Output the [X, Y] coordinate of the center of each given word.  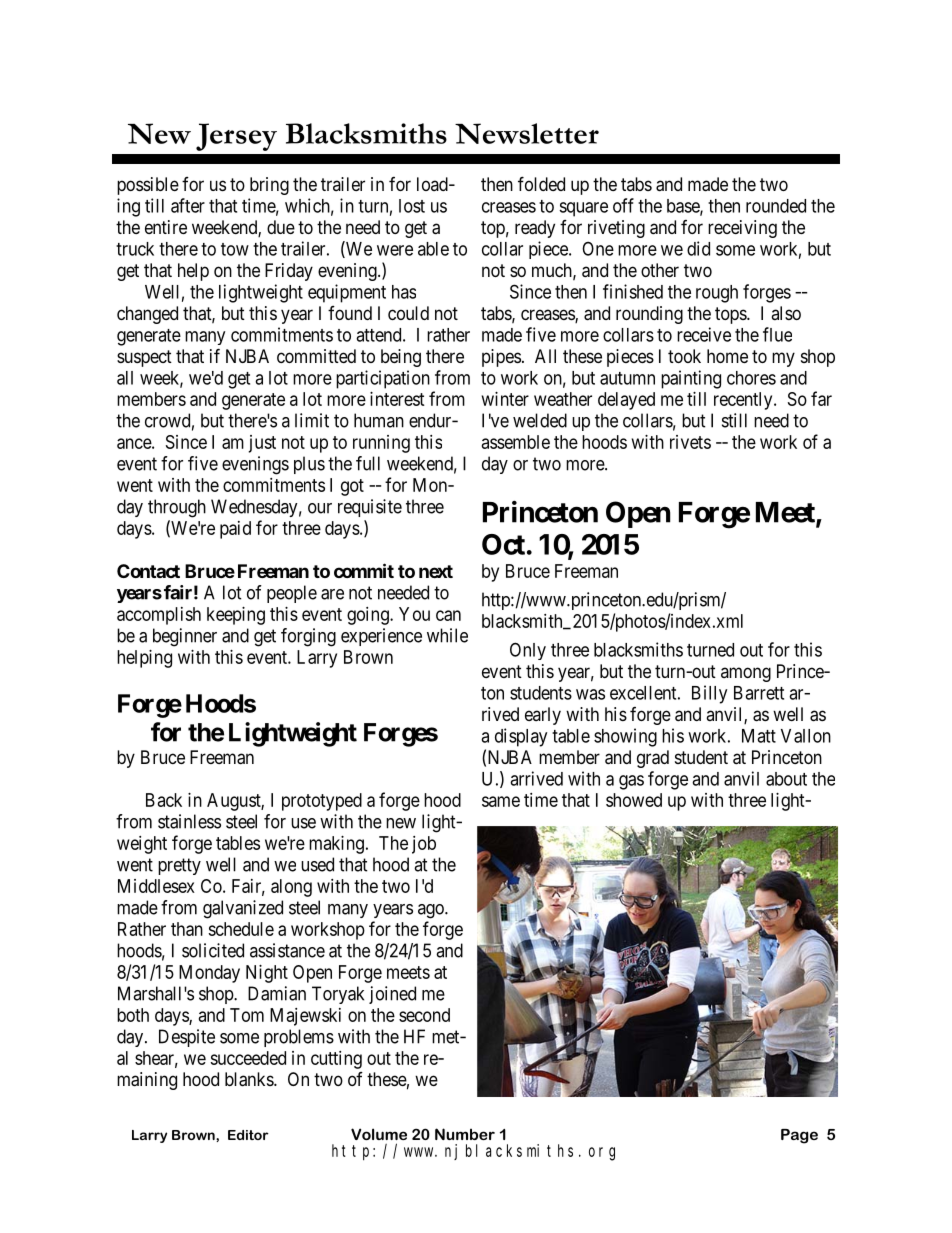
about [786, 779]
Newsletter [527, 133]
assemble [516, 442]
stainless [189, 821]
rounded [776, 206]
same [501, 801]
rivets [690, 442]
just [262, 444]
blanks [250, 1079]
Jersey [236, 137]
